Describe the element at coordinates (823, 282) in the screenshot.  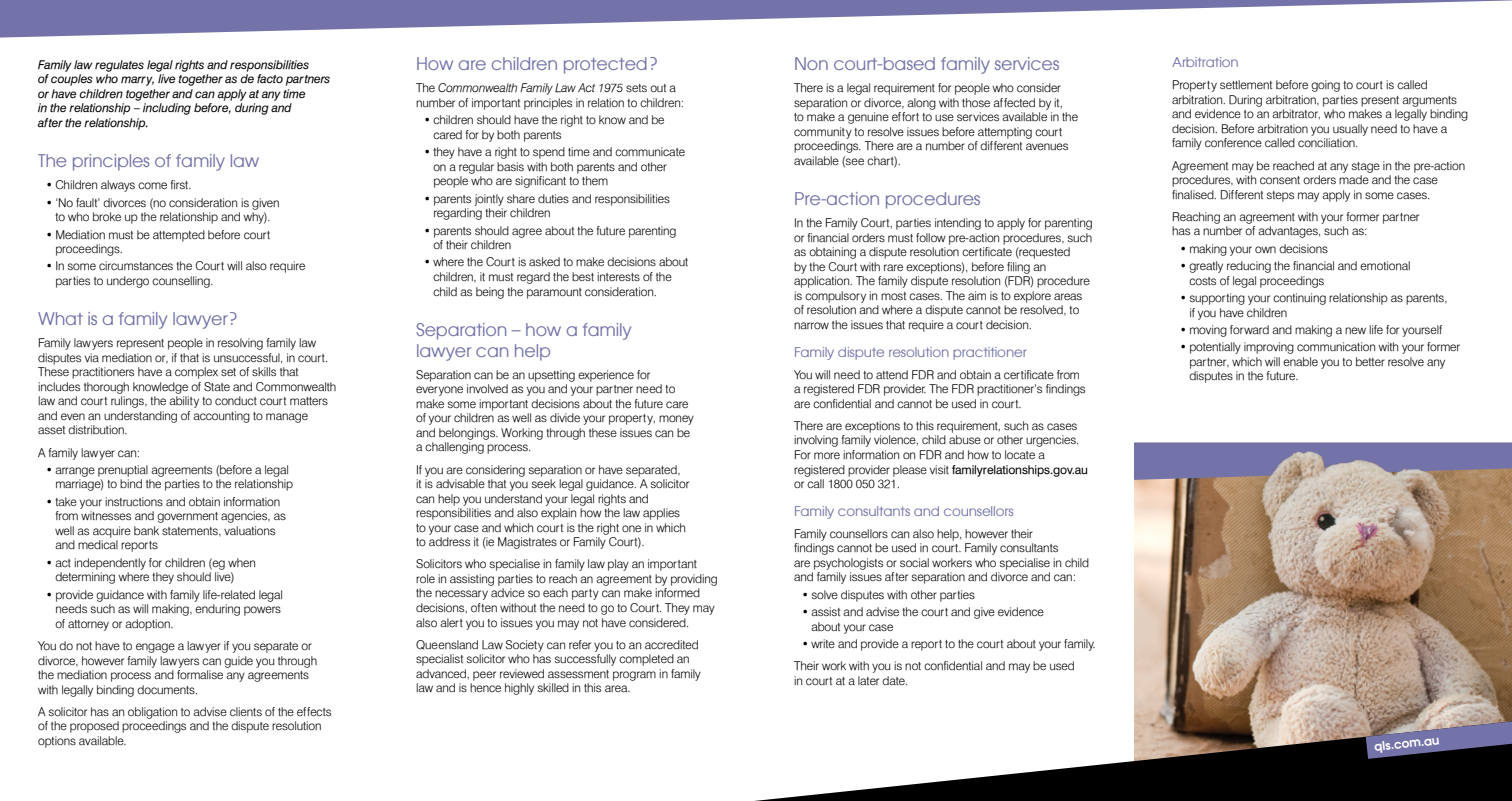
I see `application` at that location.
